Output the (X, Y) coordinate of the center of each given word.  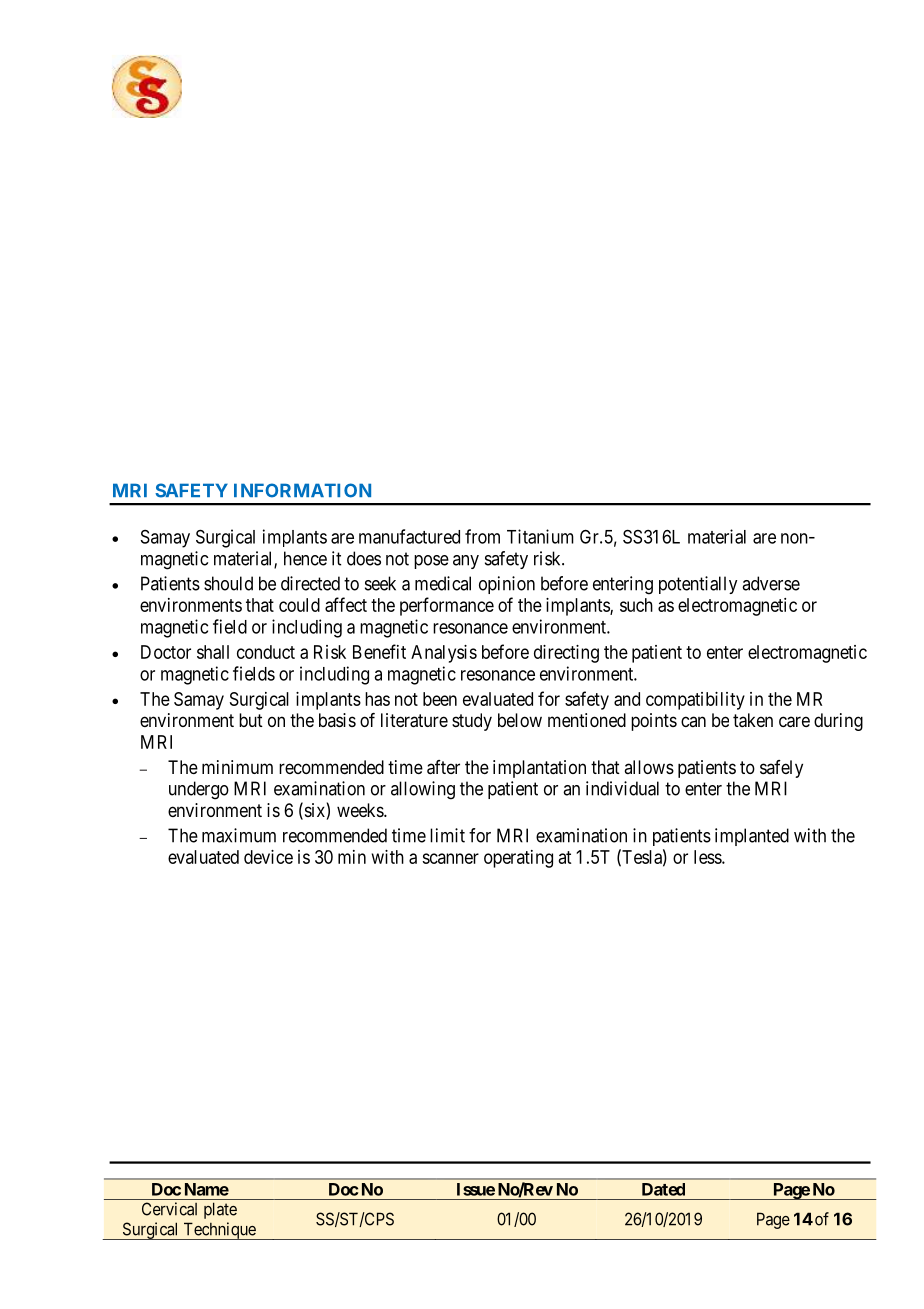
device (268, 857)
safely (781, 769)
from (482, 536)
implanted (752, 837)
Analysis (444, 654)
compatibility (695, 701)
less (708, 857)
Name (207, 1189)
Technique (219, 1231)
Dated (663, 1189)
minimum (237, 767)
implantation (539, 769)
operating (518, 859)
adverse (771, 583)
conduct (266, 652)
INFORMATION (302, 490)
